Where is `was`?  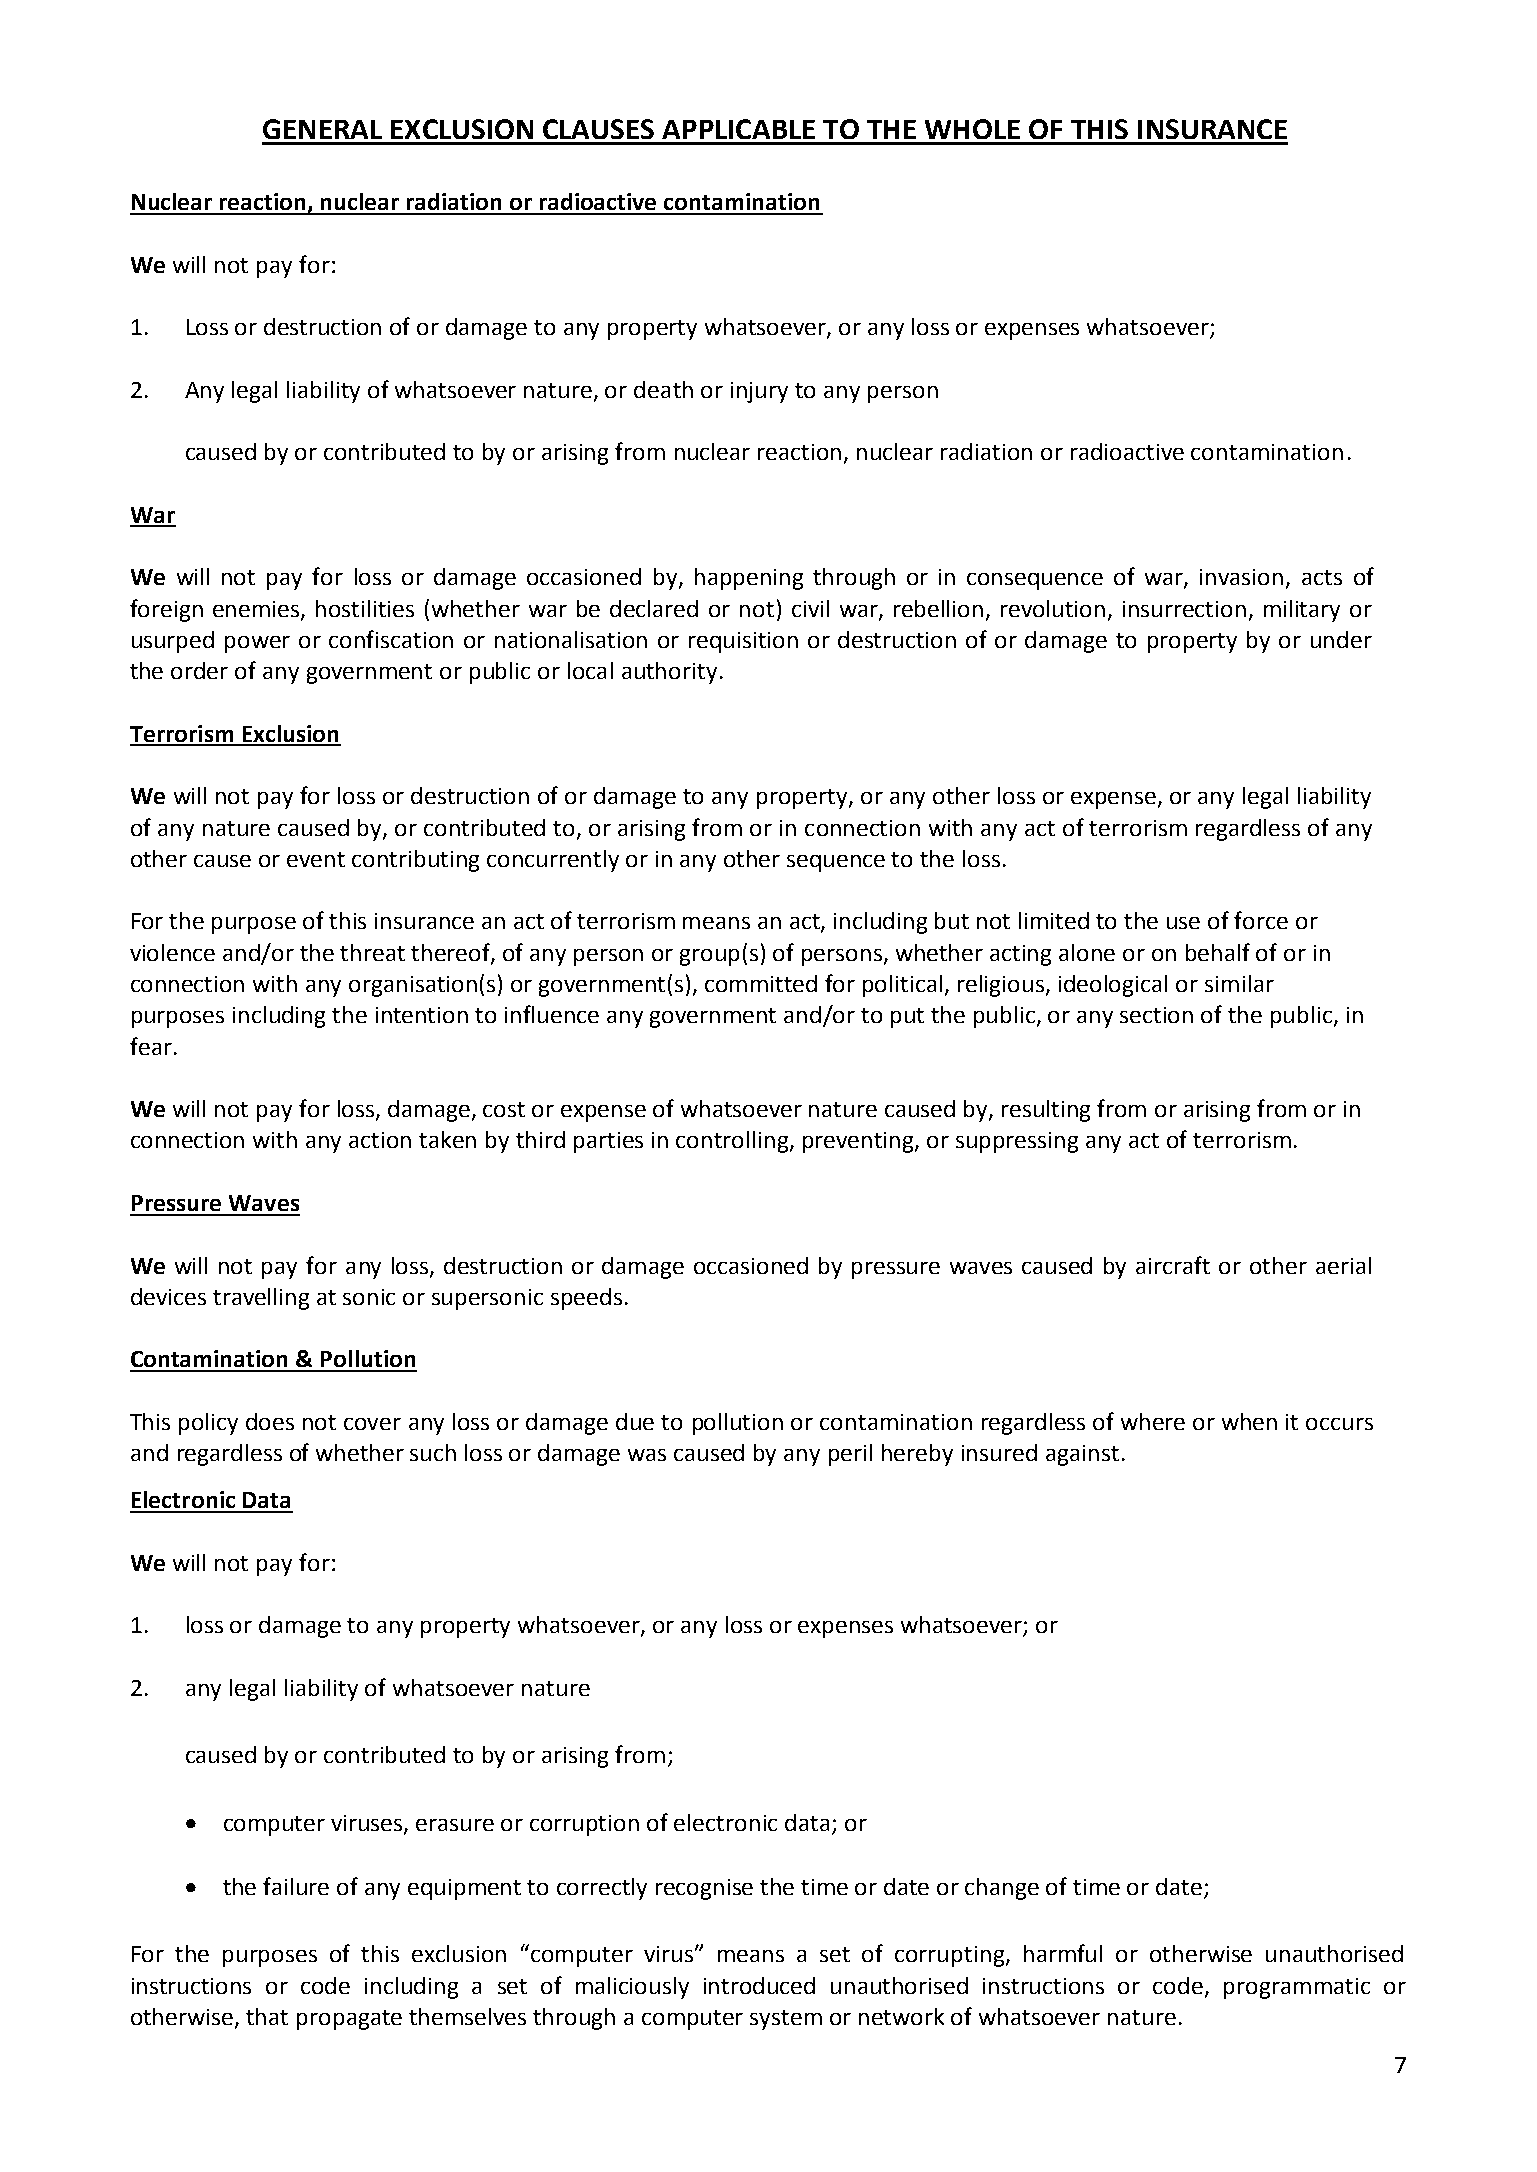 was is located at coordinates (647, 1455).
